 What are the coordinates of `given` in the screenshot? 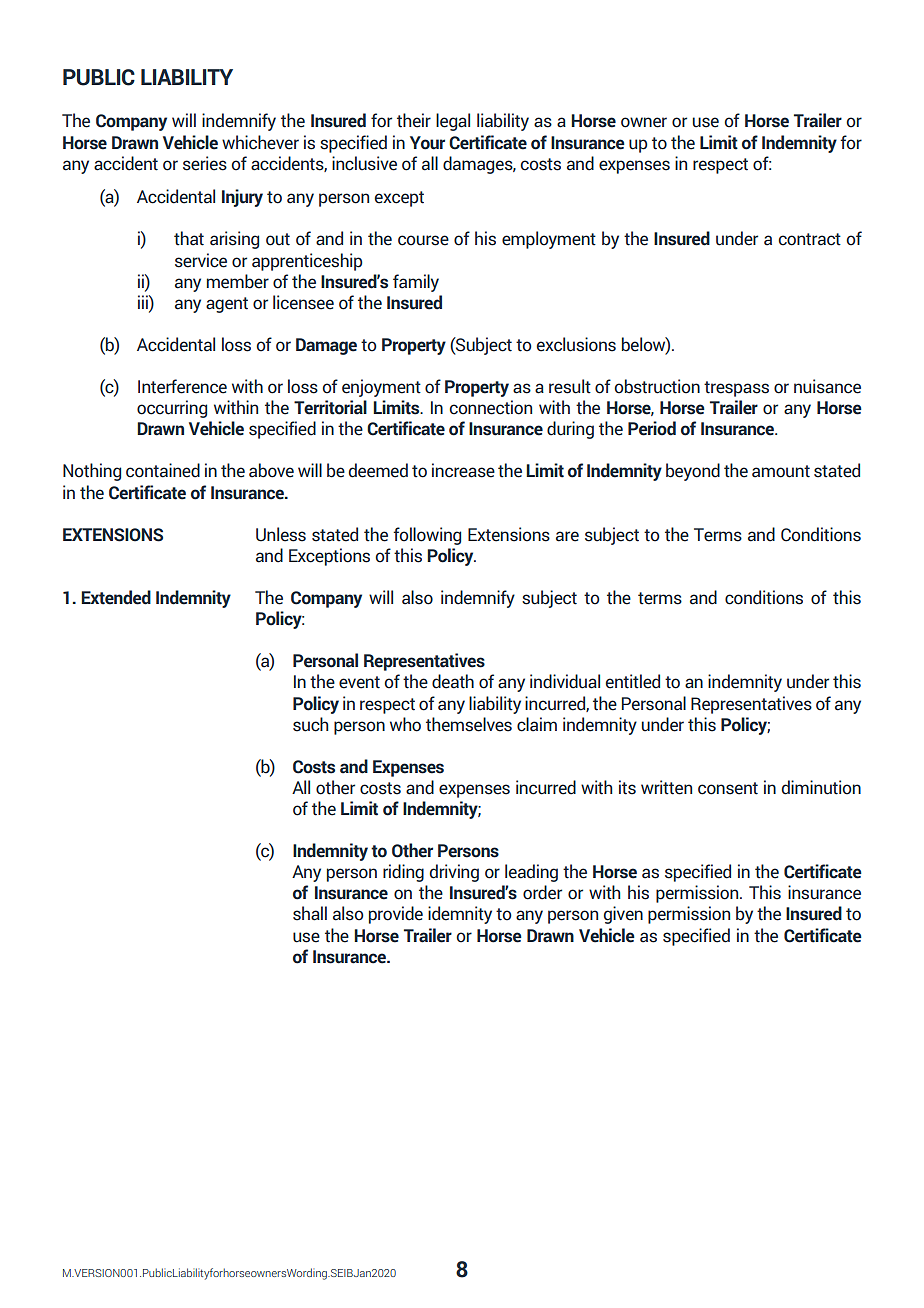 It's located at (623, 915).
